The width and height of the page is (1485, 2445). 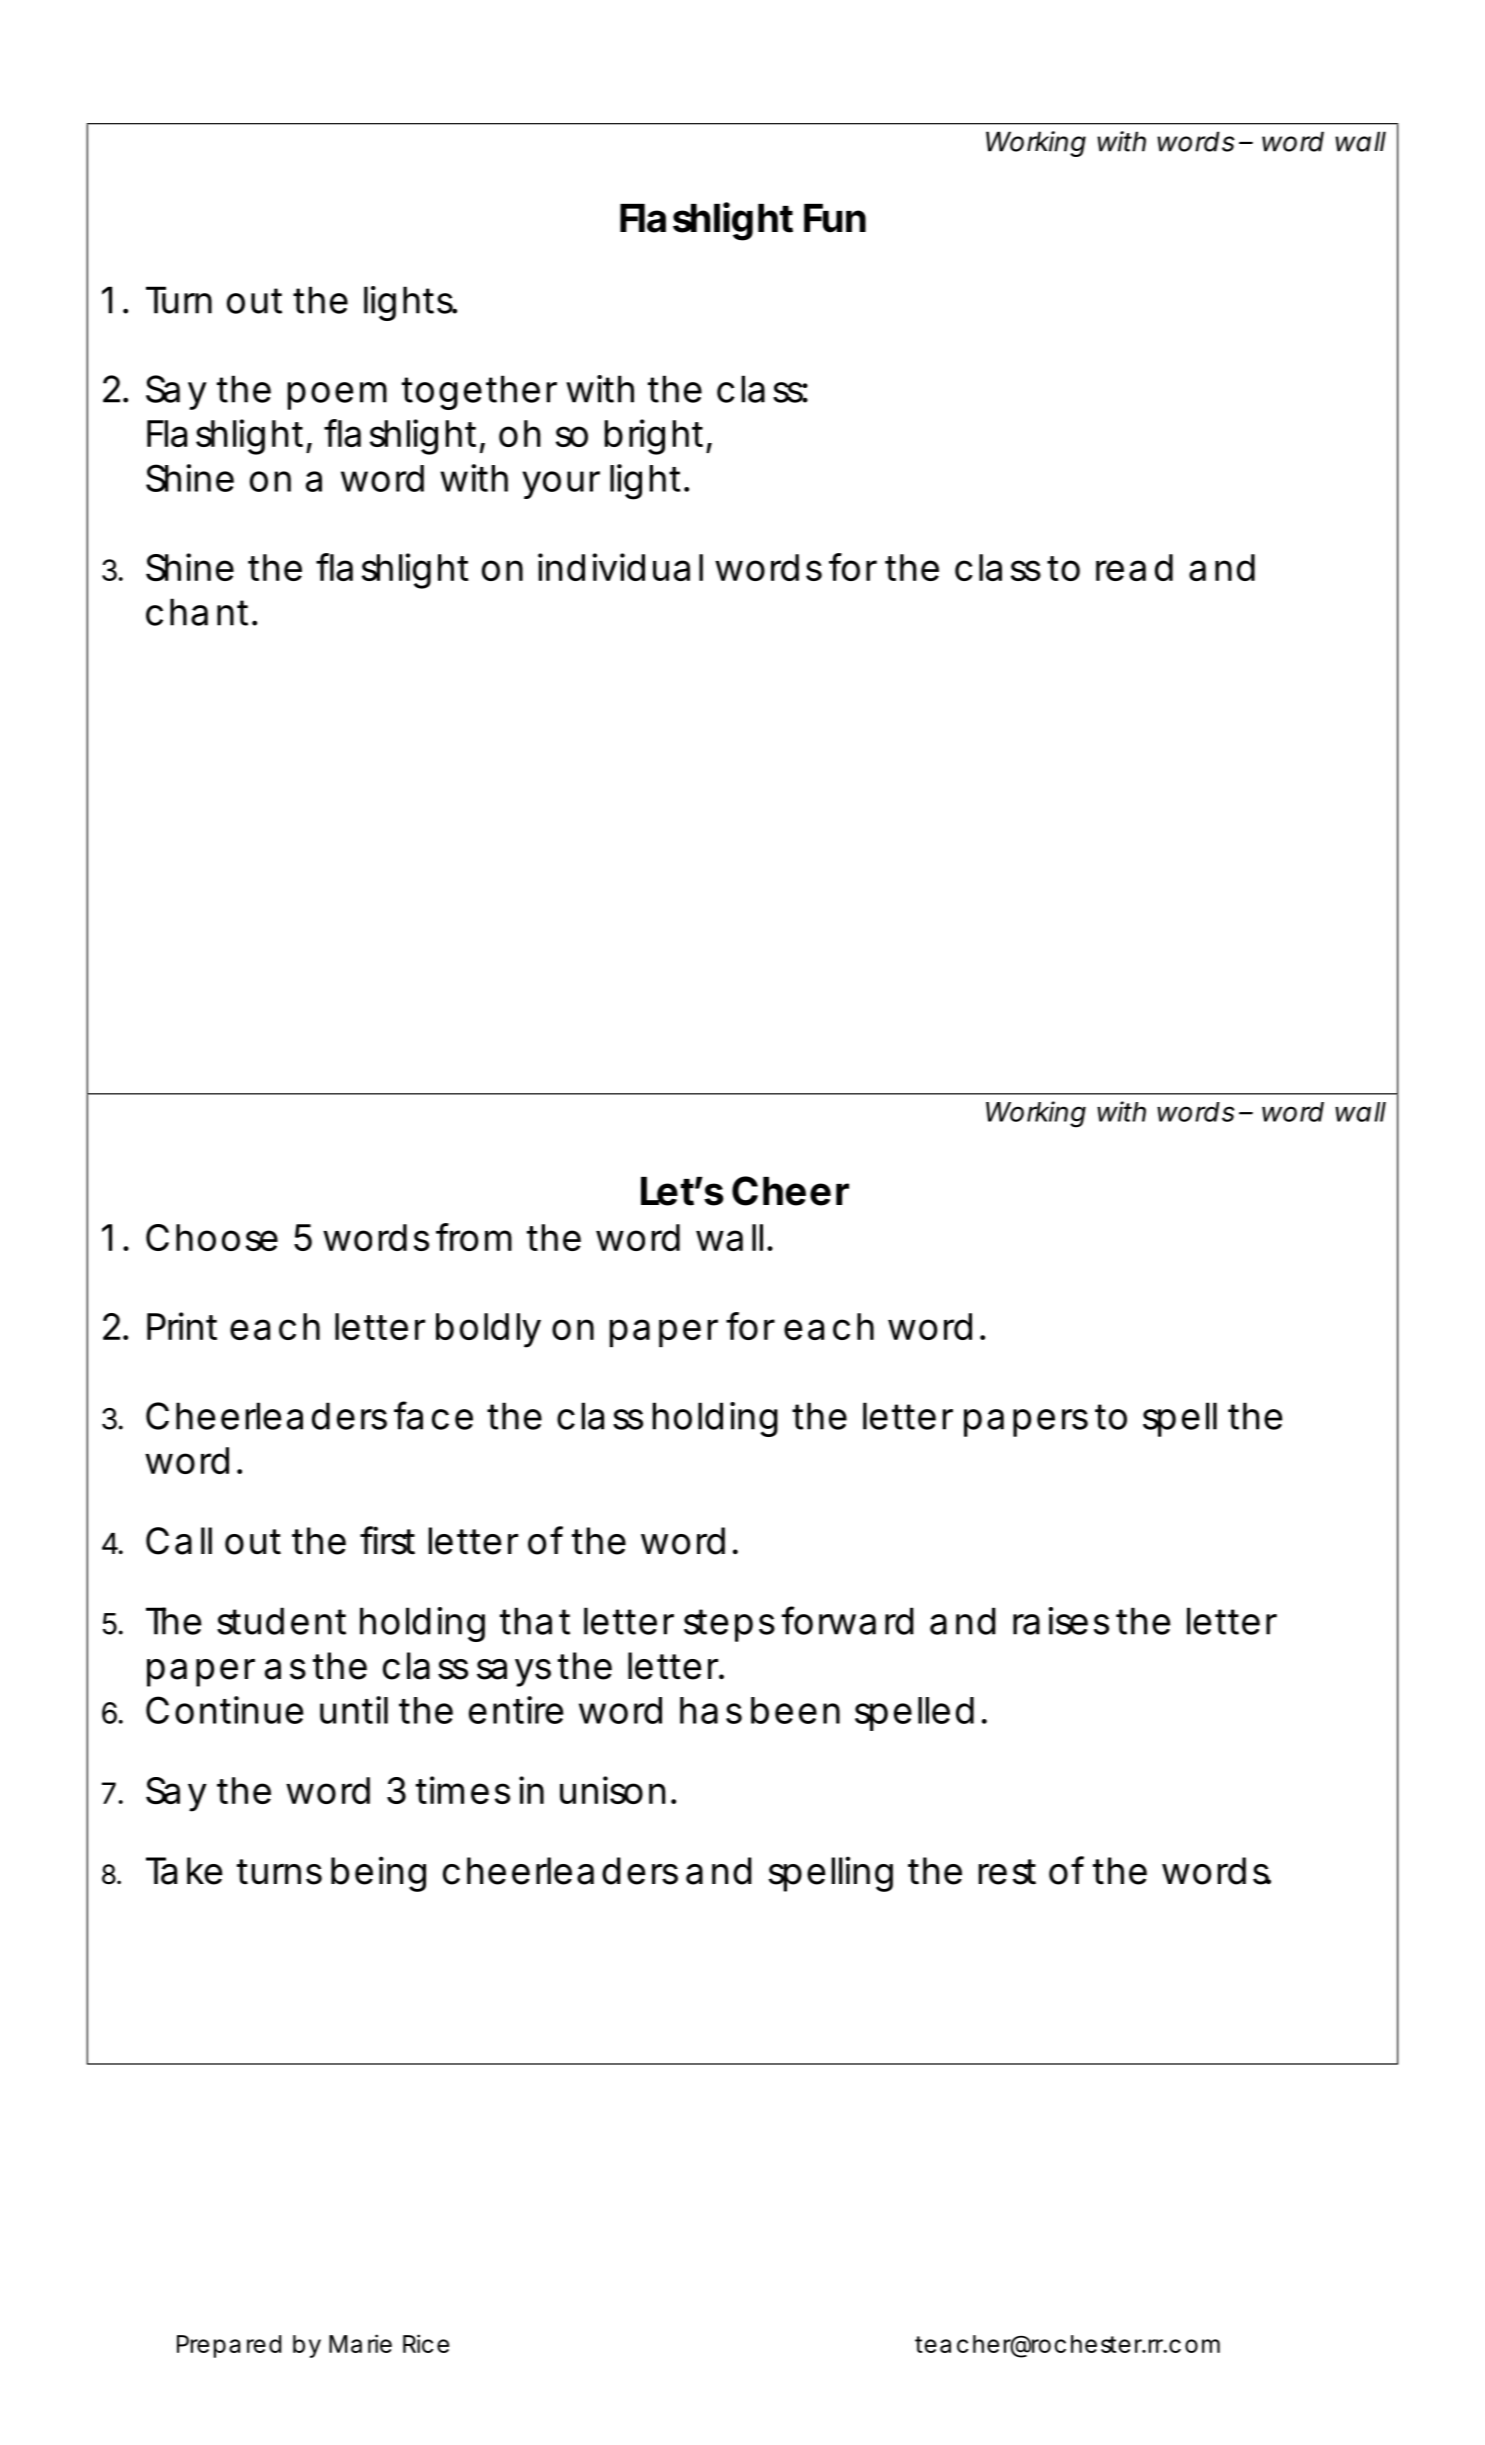 I want to click on read, so click(x=1134, y=567).
